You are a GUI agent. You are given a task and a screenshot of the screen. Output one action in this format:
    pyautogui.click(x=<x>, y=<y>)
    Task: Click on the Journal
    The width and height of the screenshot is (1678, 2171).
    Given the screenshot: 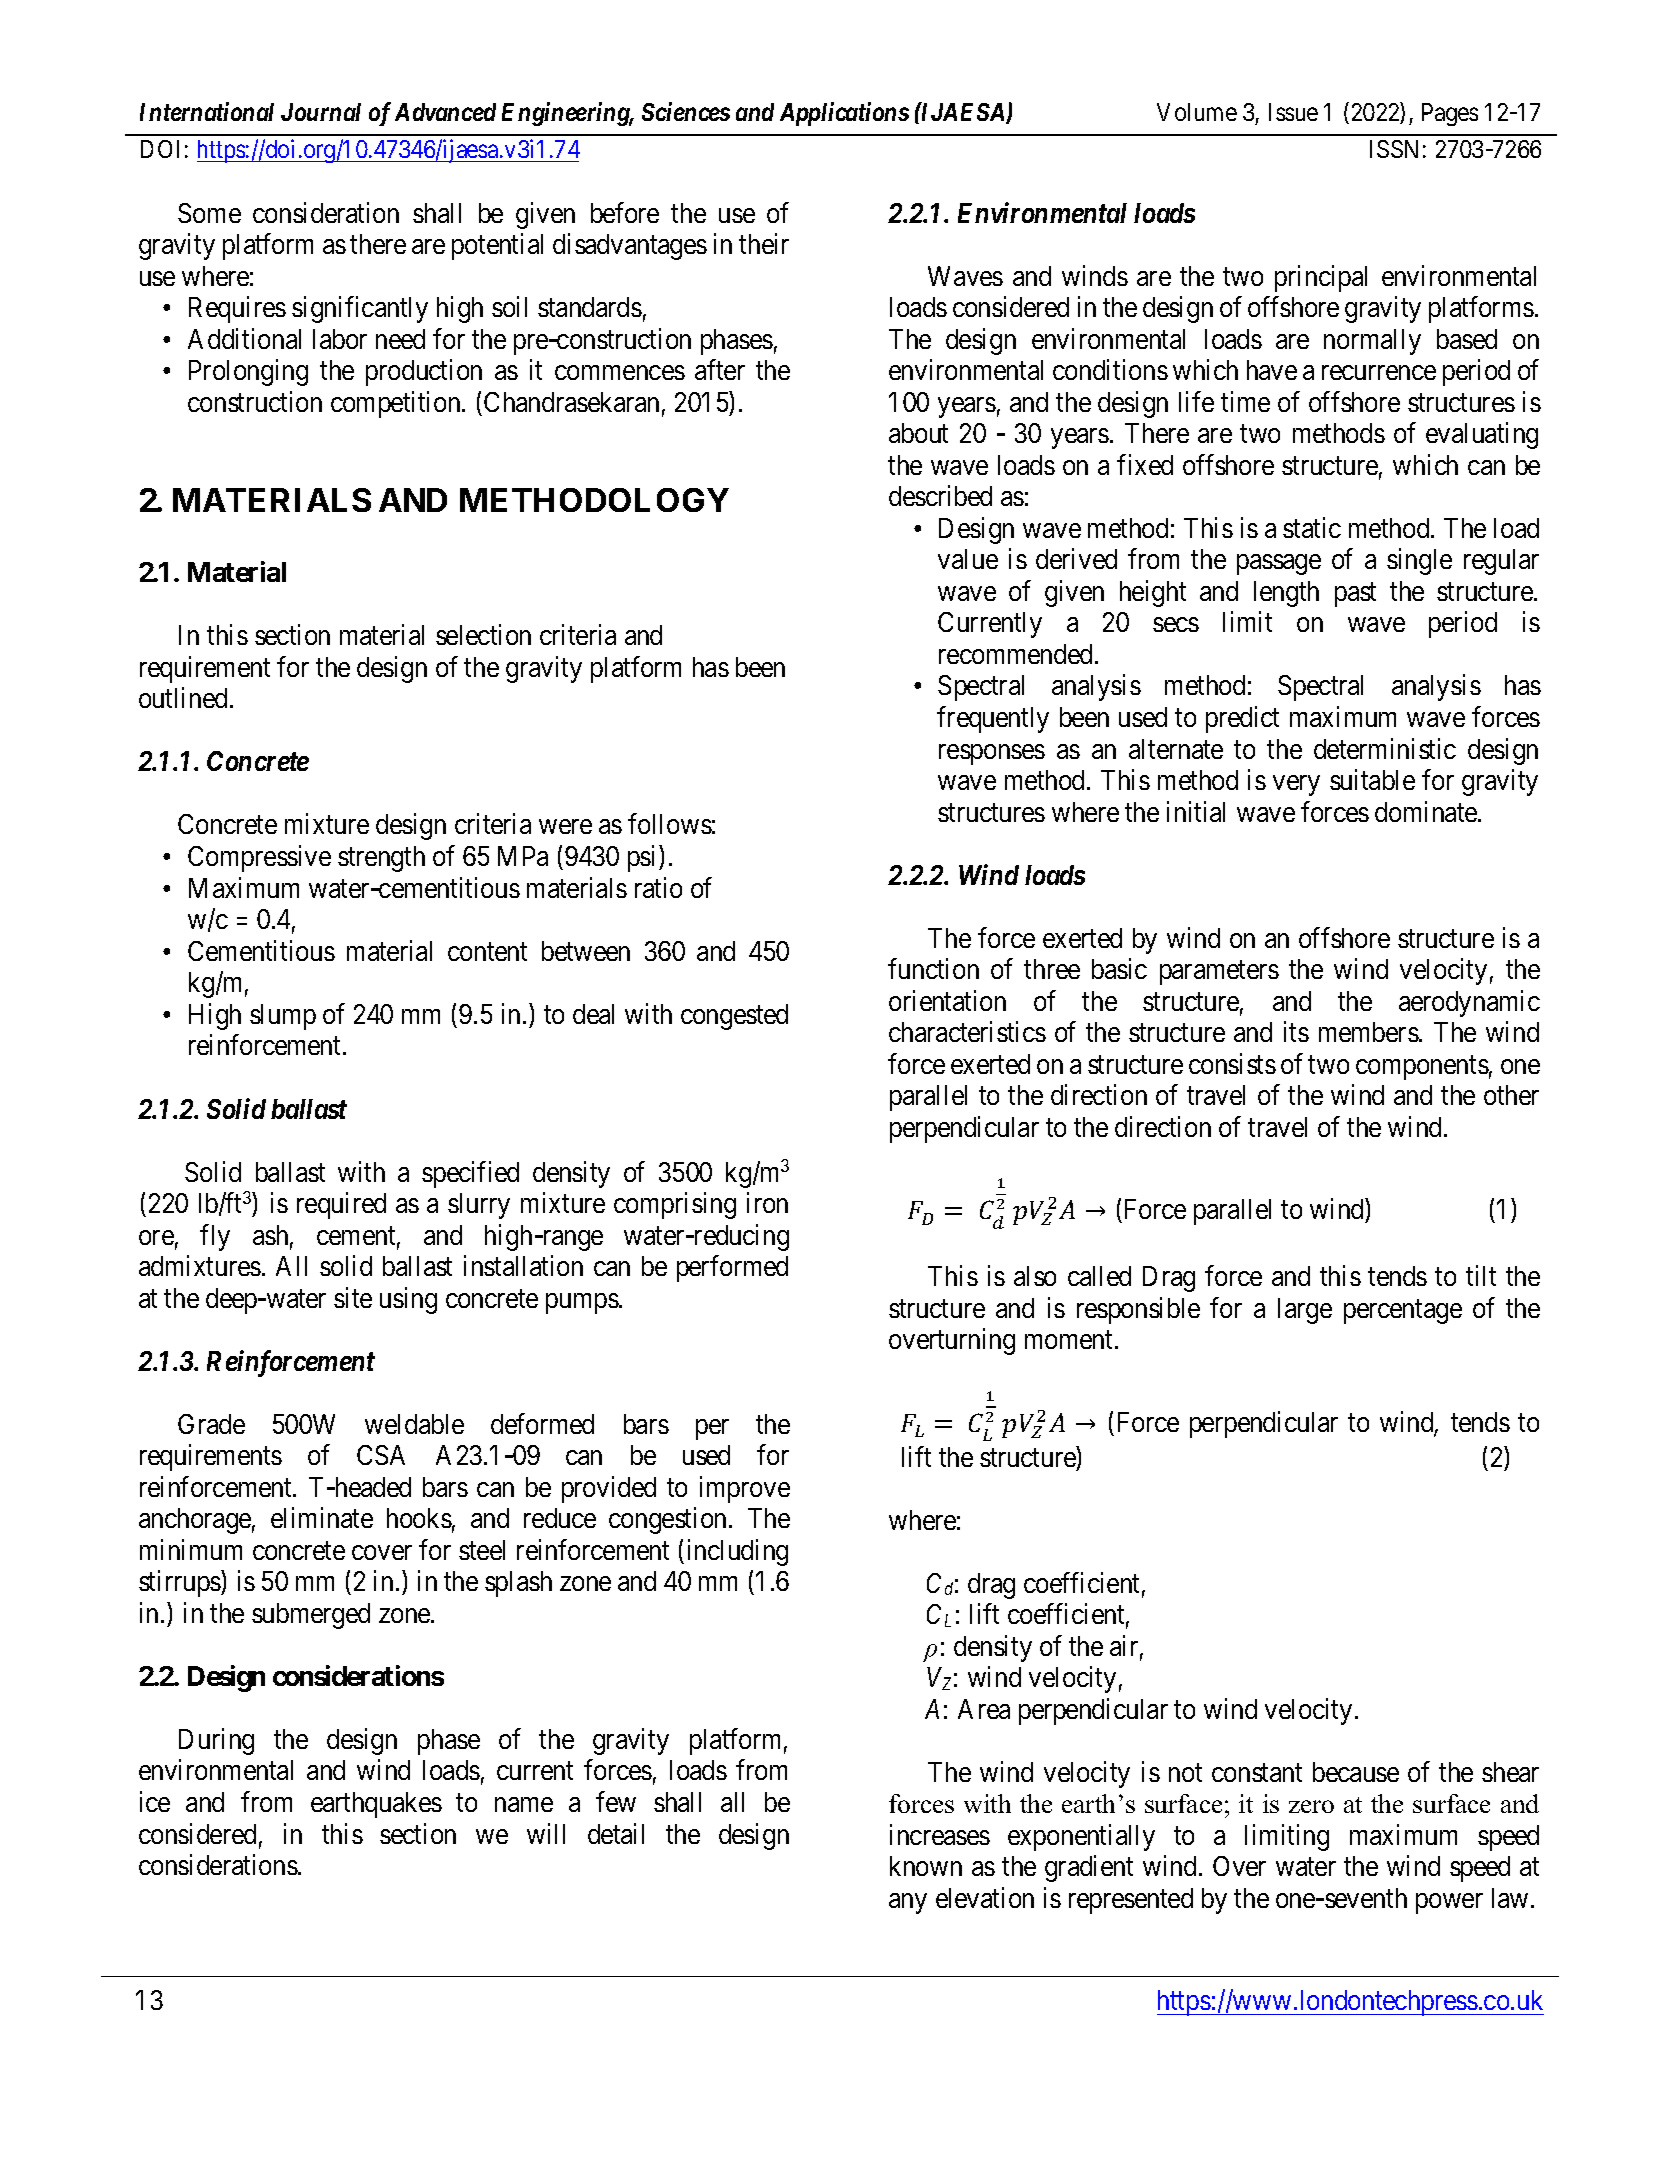 What is the action you would take?
    pyautogui.click(x=321, y=112)
